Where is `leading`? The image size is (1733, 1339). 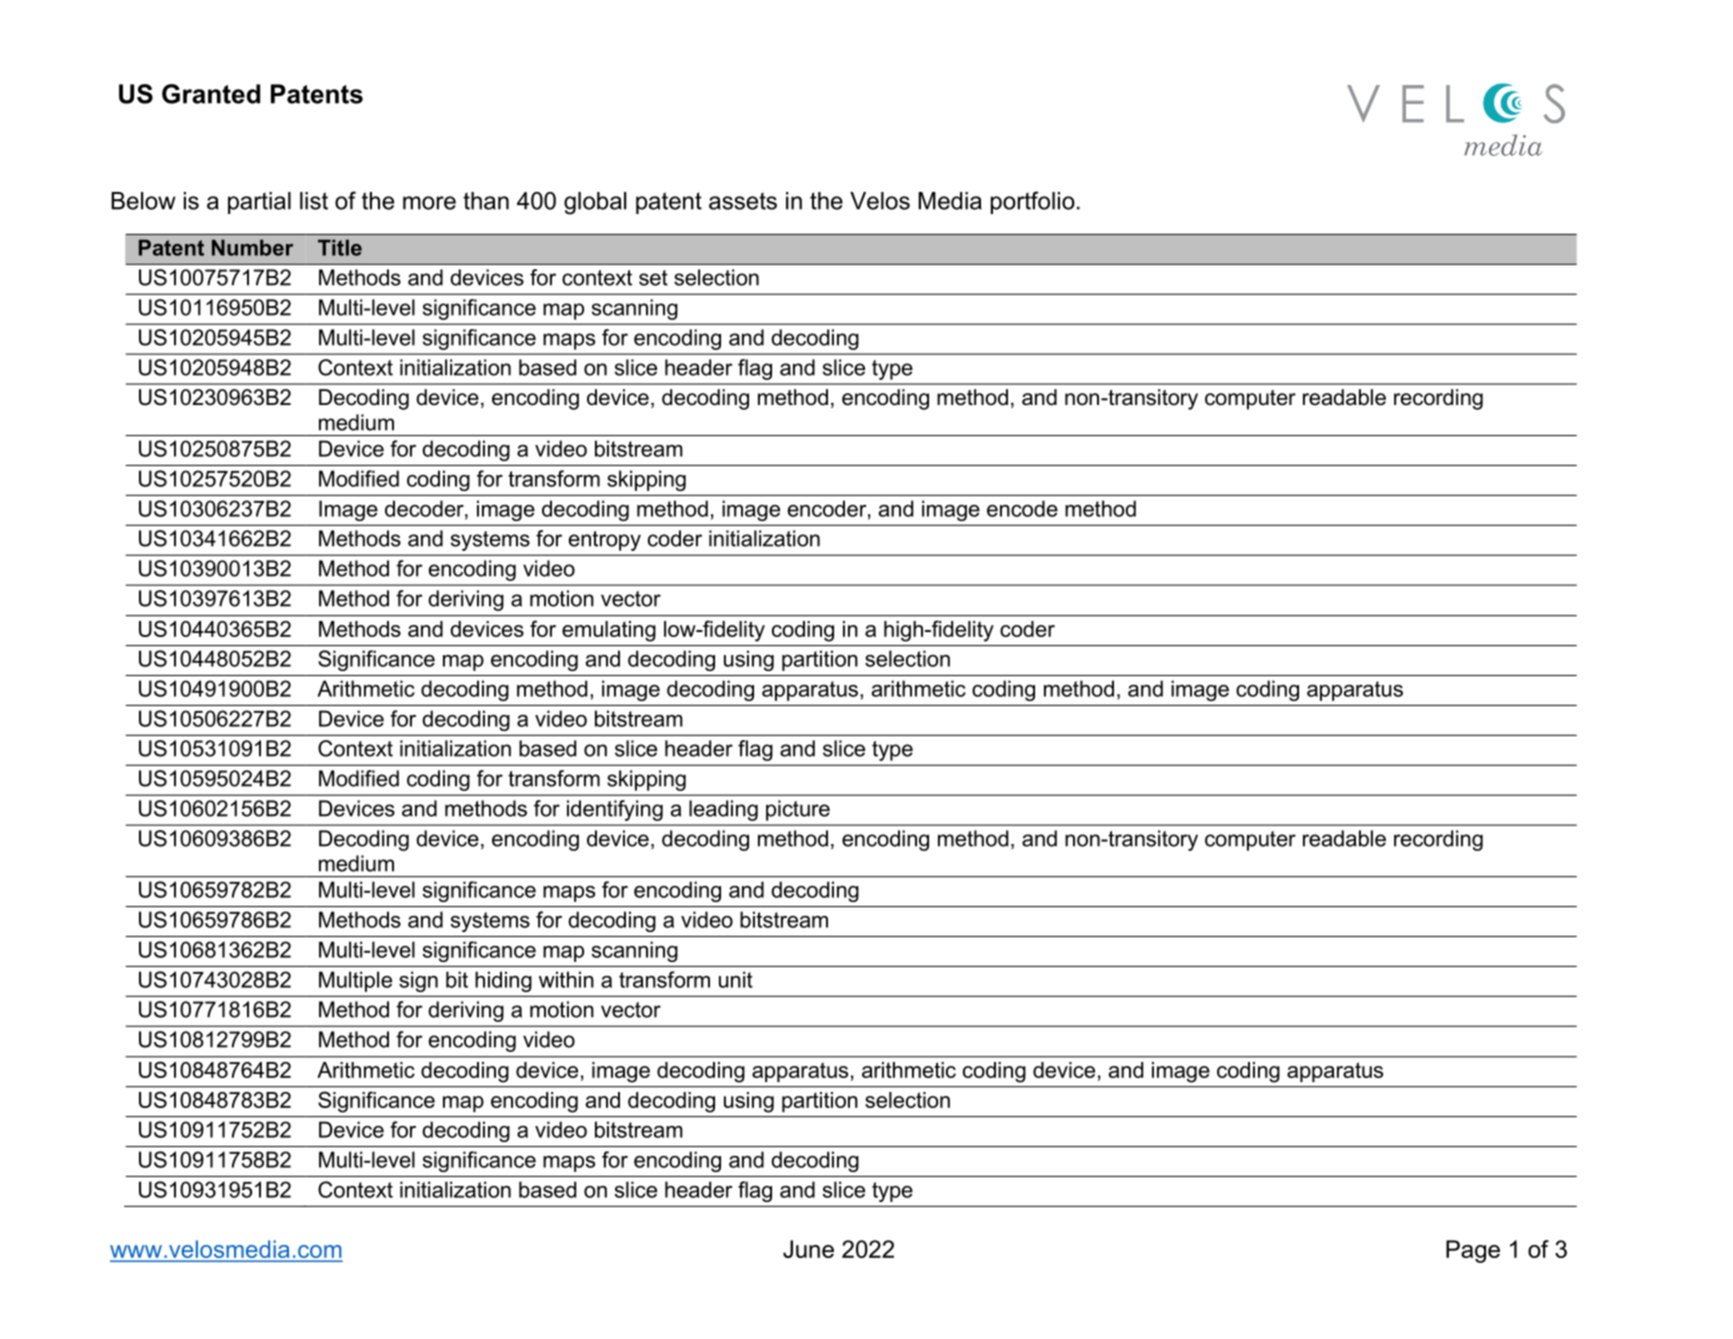 leading is located at coordinates (723, 810).
